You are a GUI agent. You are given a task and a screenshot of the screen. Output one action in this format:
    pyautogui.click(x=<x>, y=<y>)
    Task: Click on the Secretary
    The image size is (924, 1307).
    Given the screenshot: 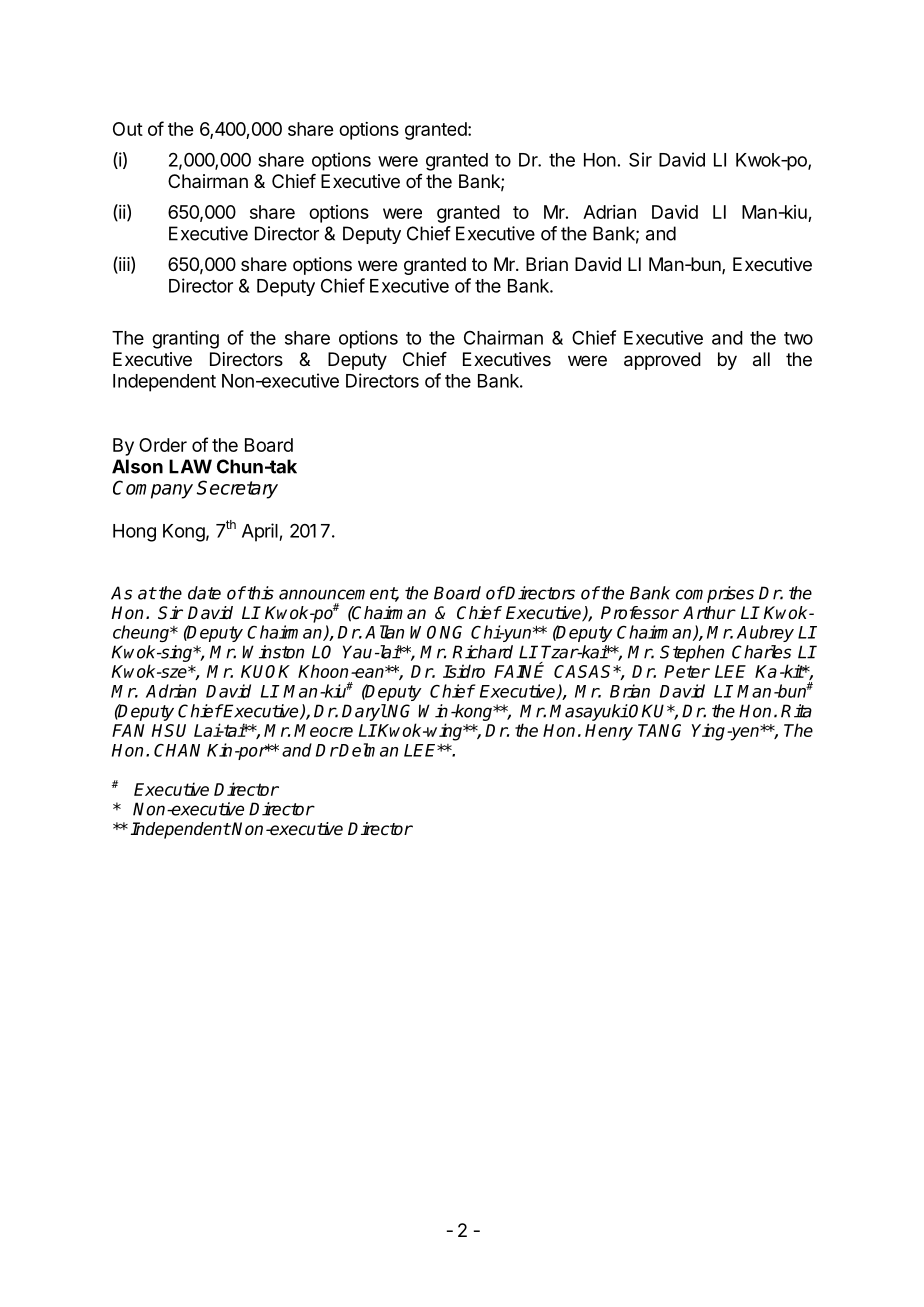 What is the action you would take?
    pyautogui.click(x=237, y=489)
